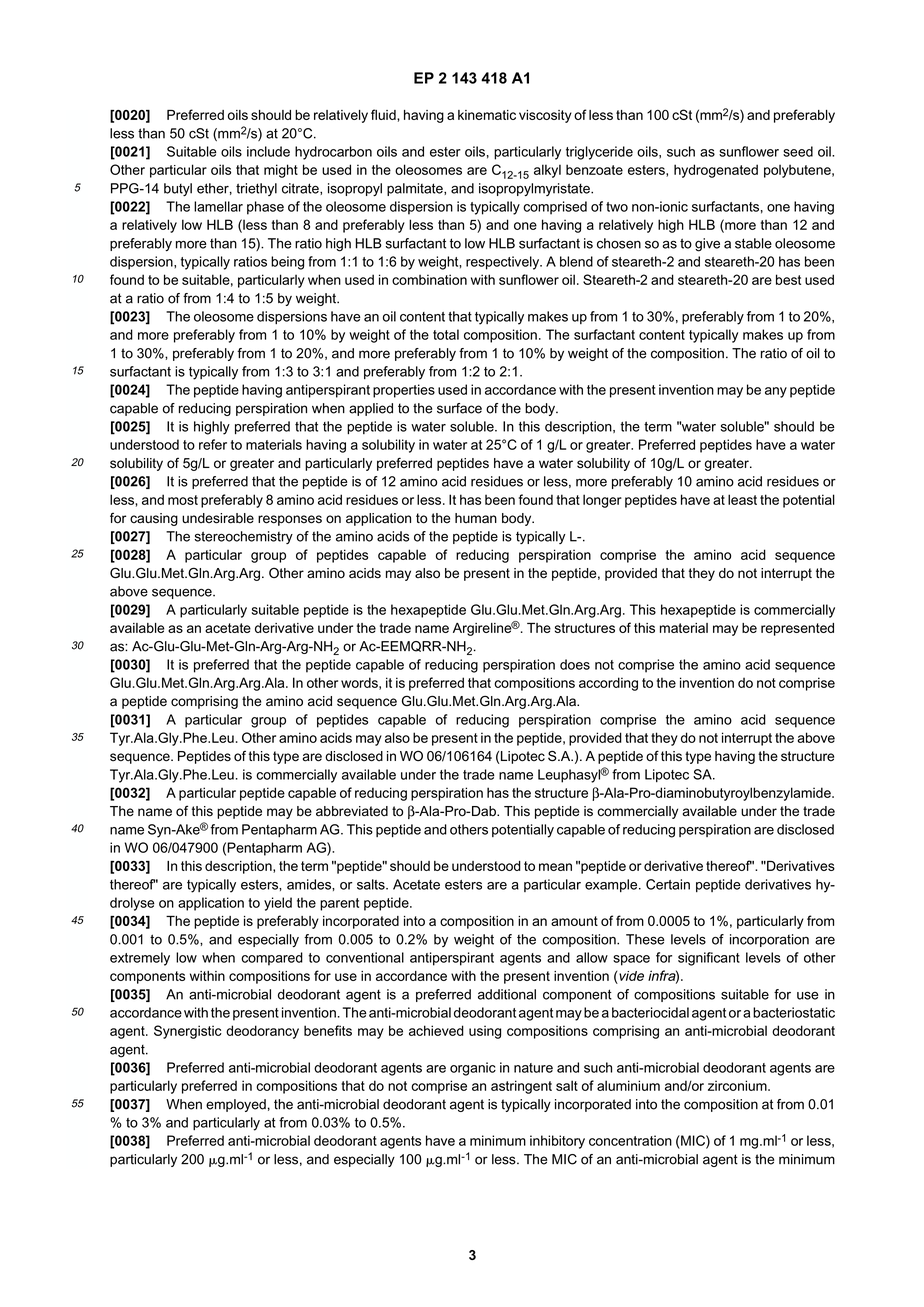 The height and width of the document is (1307, 924). Describe the element at coordinates (473, 1069) in the document. I see `organic` at that location.
